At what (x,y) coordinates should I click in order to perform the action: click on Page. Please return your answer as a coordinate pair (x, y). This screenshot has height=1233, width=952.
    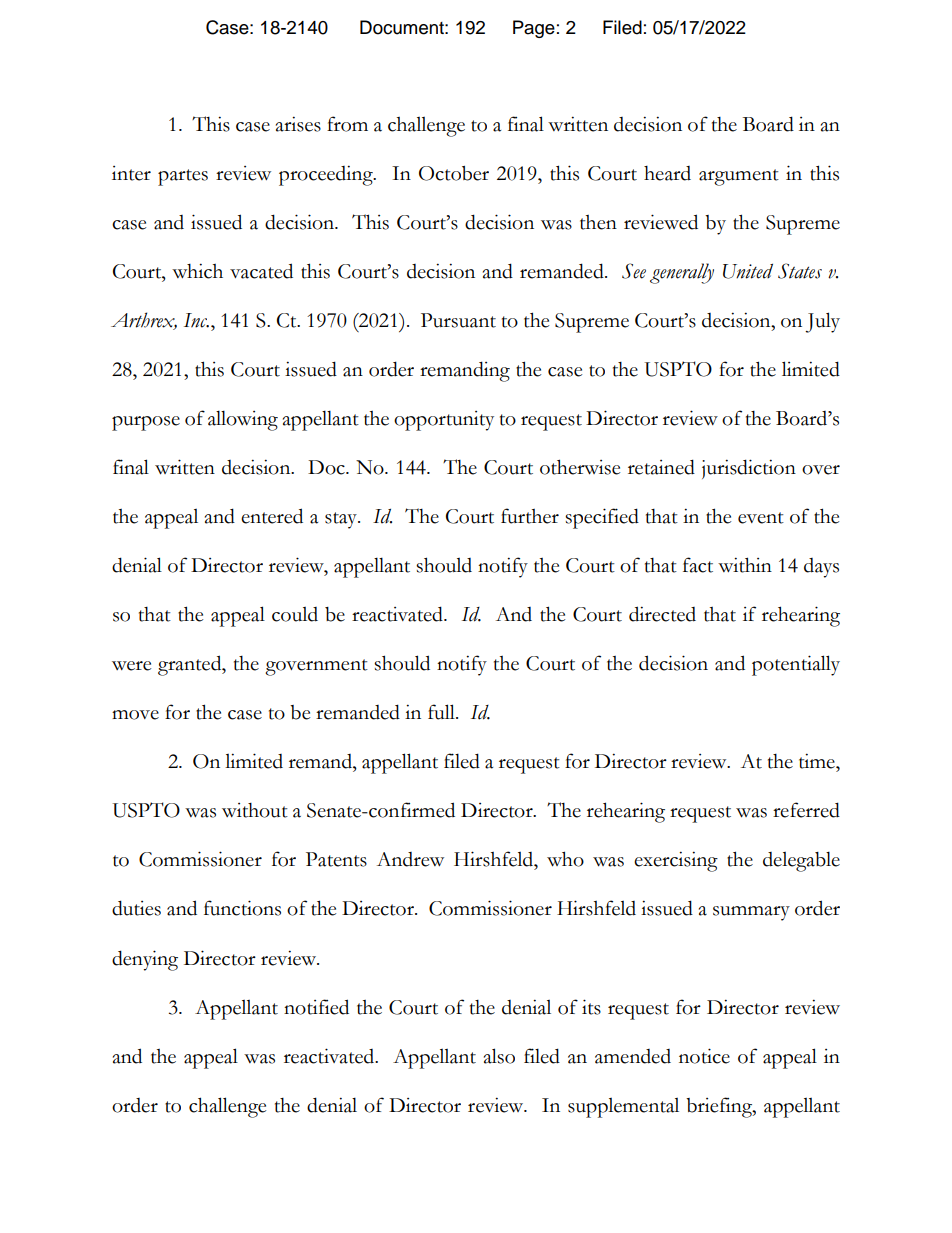
    Looking at the image, I should click on (534, 29).
